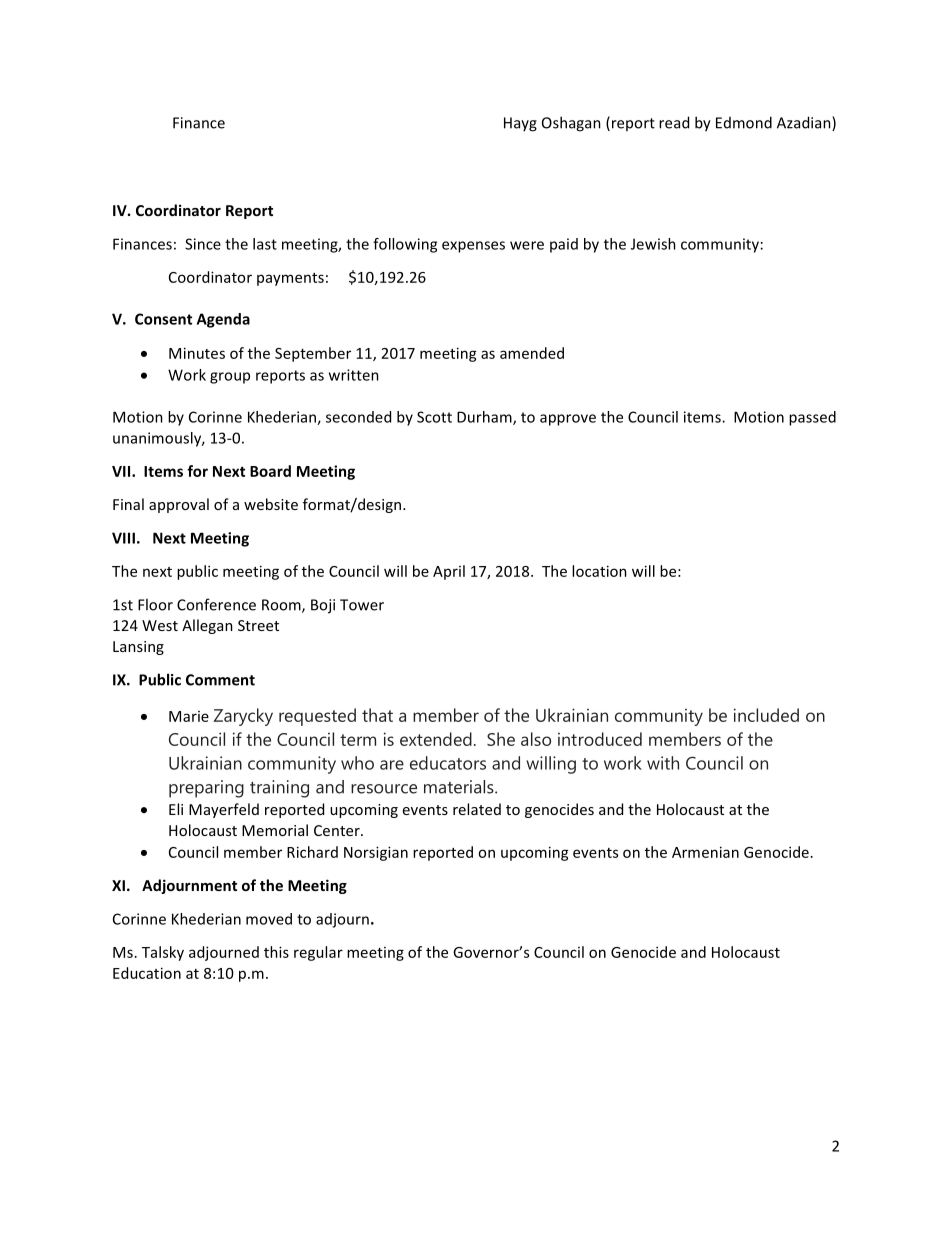 This screenshot has height=1233, width=952. I want to click on preparing, so click(206, 789).
